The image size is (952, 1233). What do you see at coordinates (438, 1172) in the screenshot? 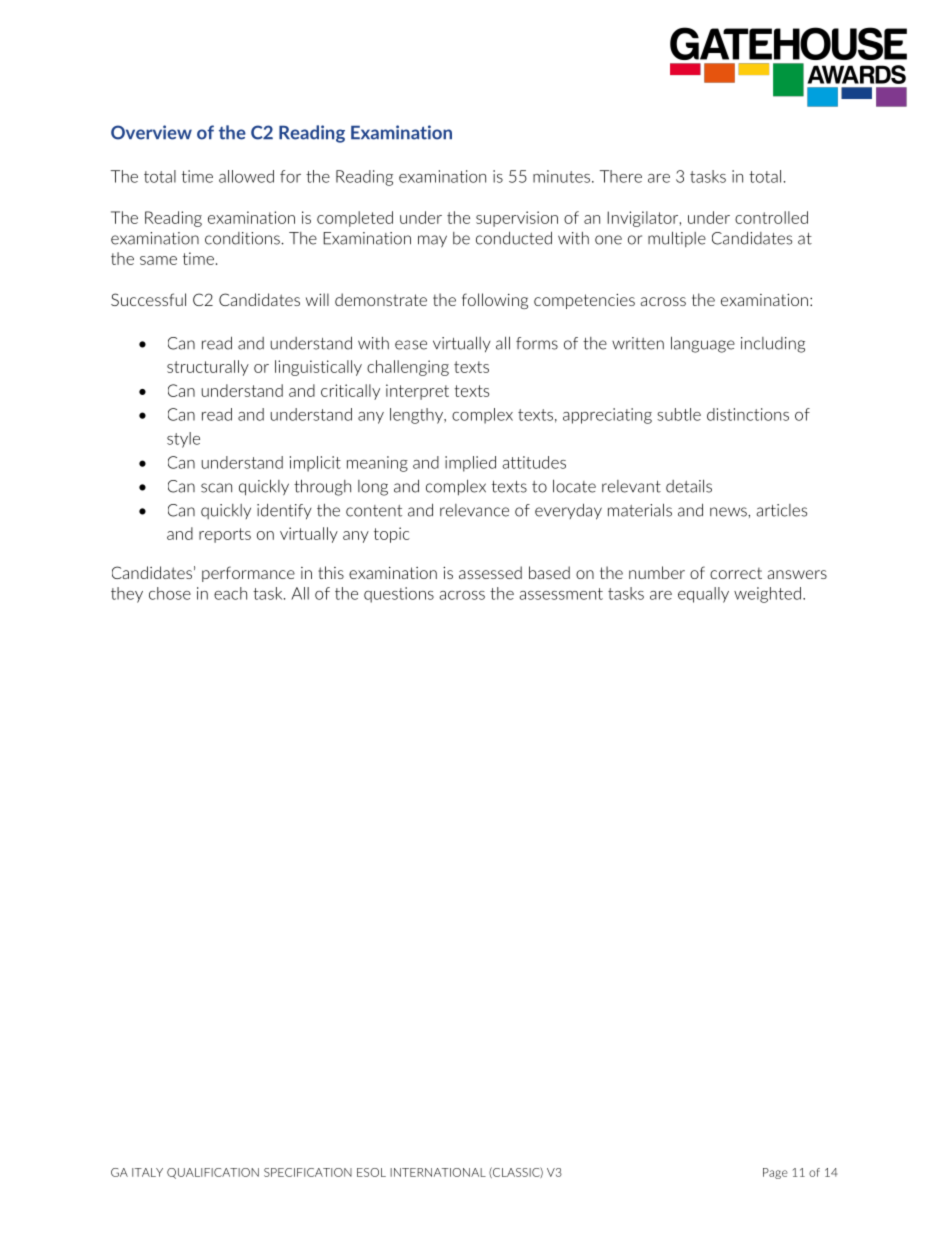
I see `INTERNATIONAL` at bounding box center [438, 1172].
